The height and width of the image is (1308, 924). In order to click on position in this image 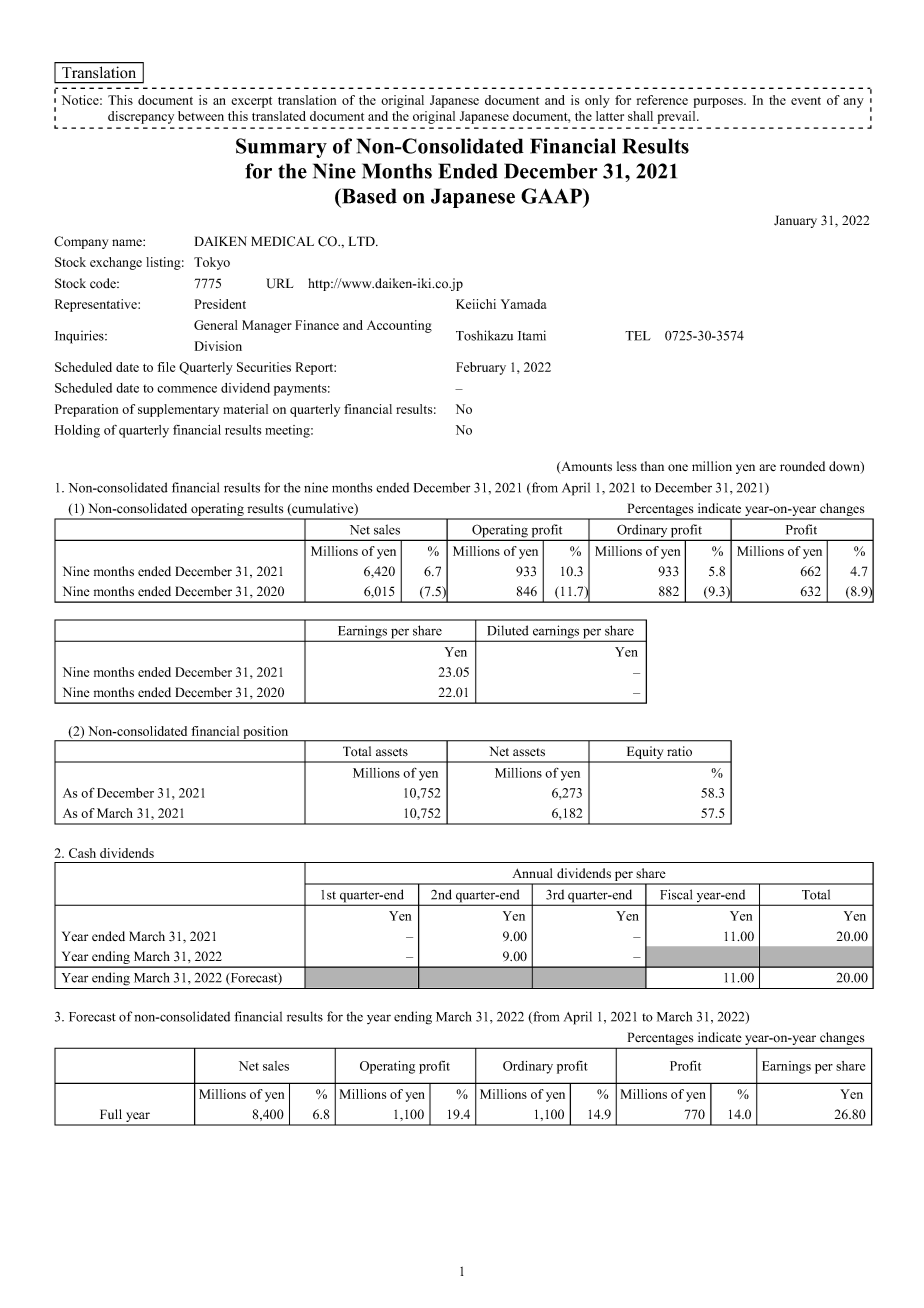, I will do `click(266, 733)`.
